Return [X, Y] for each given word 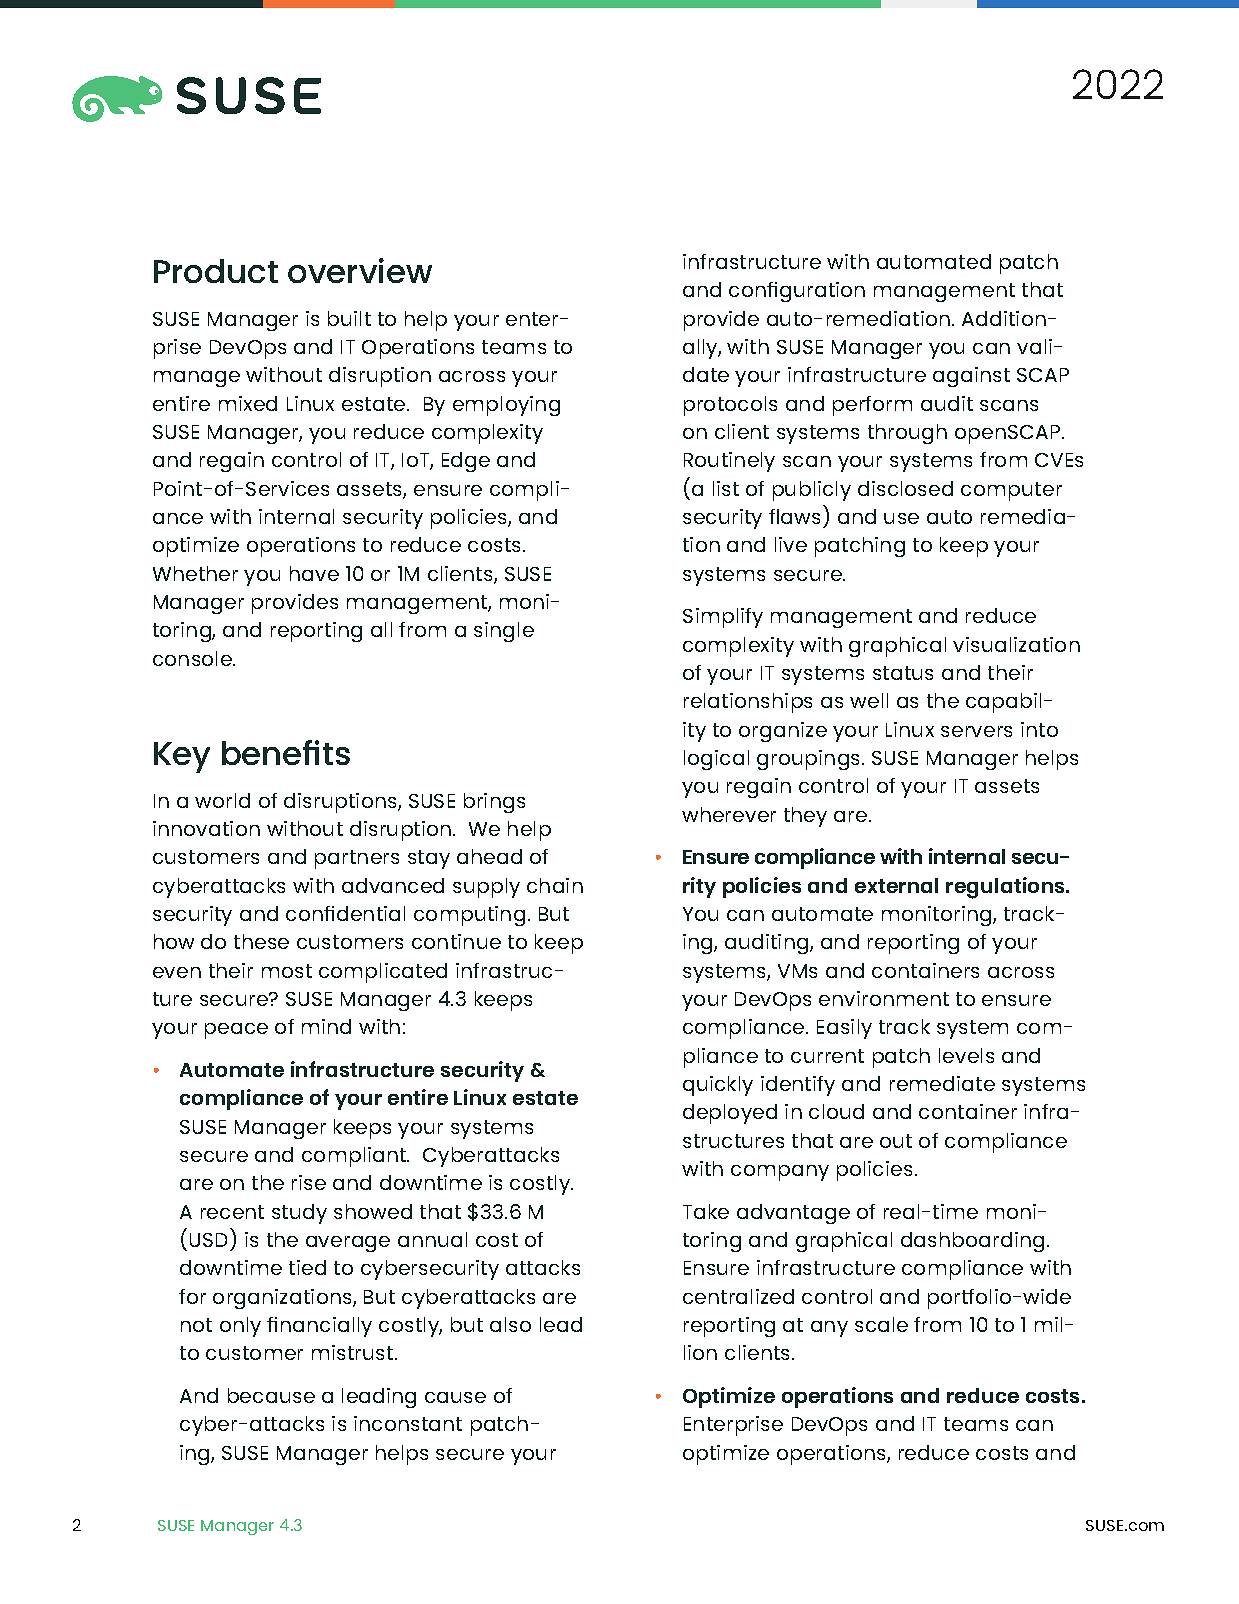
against [971, 377]
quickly [718, 1086]
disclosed [905, 488]
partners [357, 859]
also [510, 1324]
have [314, 573]
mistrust [354, 1352]
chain [555, 885]
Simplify [723, 618]
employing [506, 406]
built [349, 318]
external [896, 885]
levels [966, 1055]
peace [236, 1031]
